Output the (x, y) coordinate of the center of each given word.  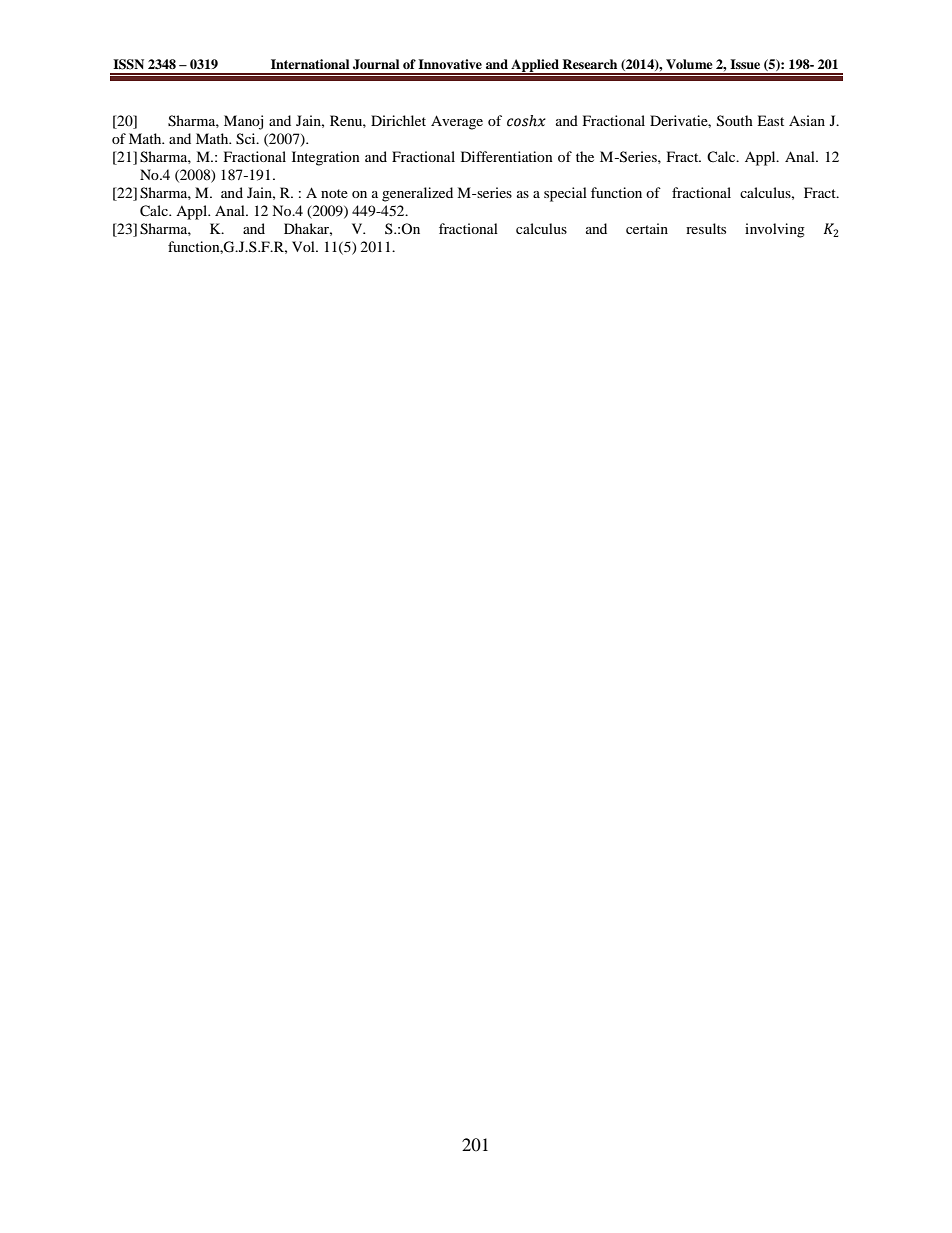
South (735, 121)
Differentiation (507, 156)
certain (647, 228)
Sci (247, 139)
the (585, 156)
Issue (745, 64)
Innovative (450, 64)
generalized (417, 194)
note (334, 193)
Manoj (243, 122)
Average (457, 122)
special (565, 194)
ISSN (128, 64)
